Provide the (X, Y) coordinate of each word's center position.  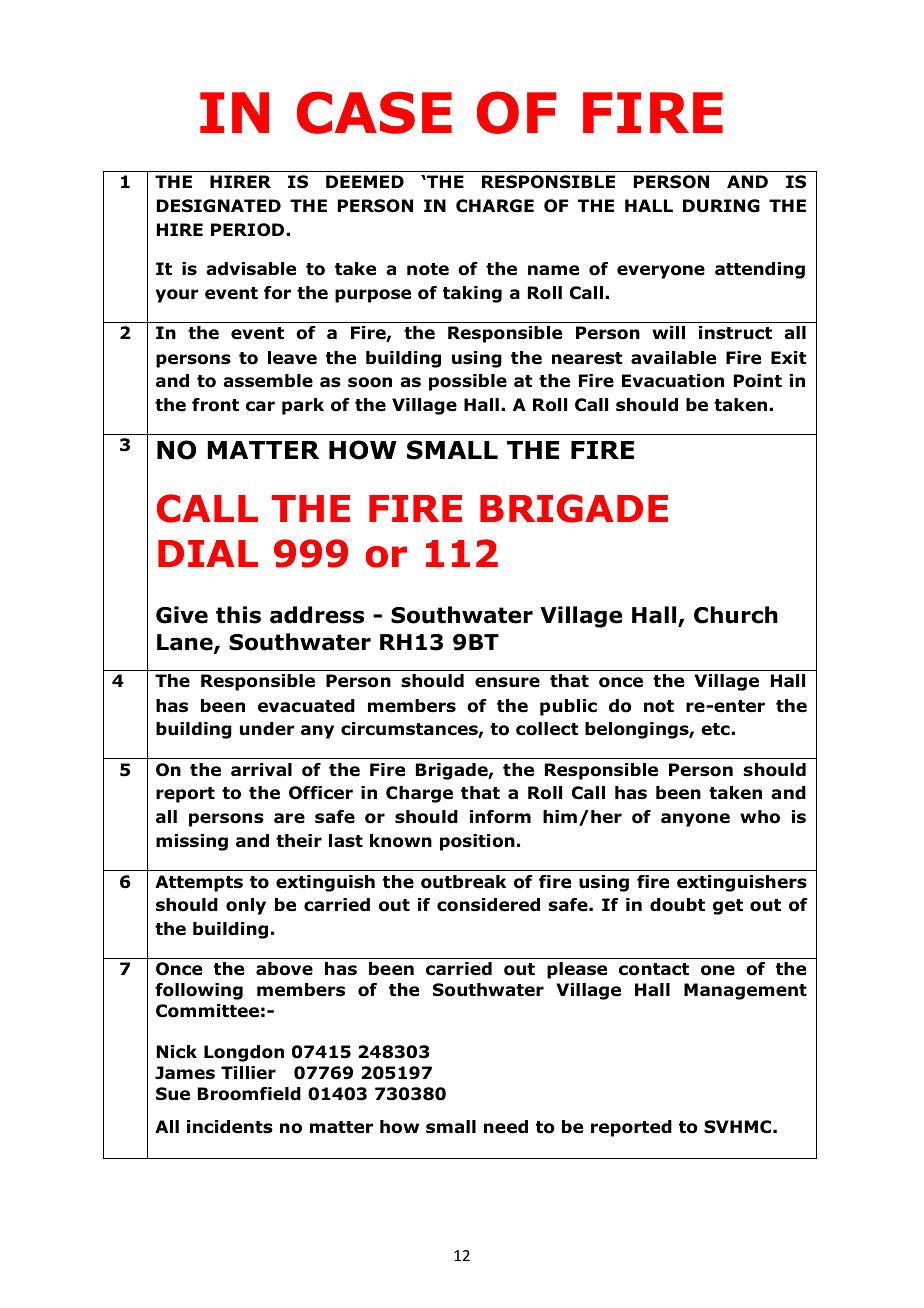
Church (736, 615)
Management (745, 991)
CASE (374, 112)
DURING (721, 206)
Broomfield (249, 1094)
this (238, 615)
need (506, 1127)
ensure (507, 682)
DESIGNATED (219, 206)
